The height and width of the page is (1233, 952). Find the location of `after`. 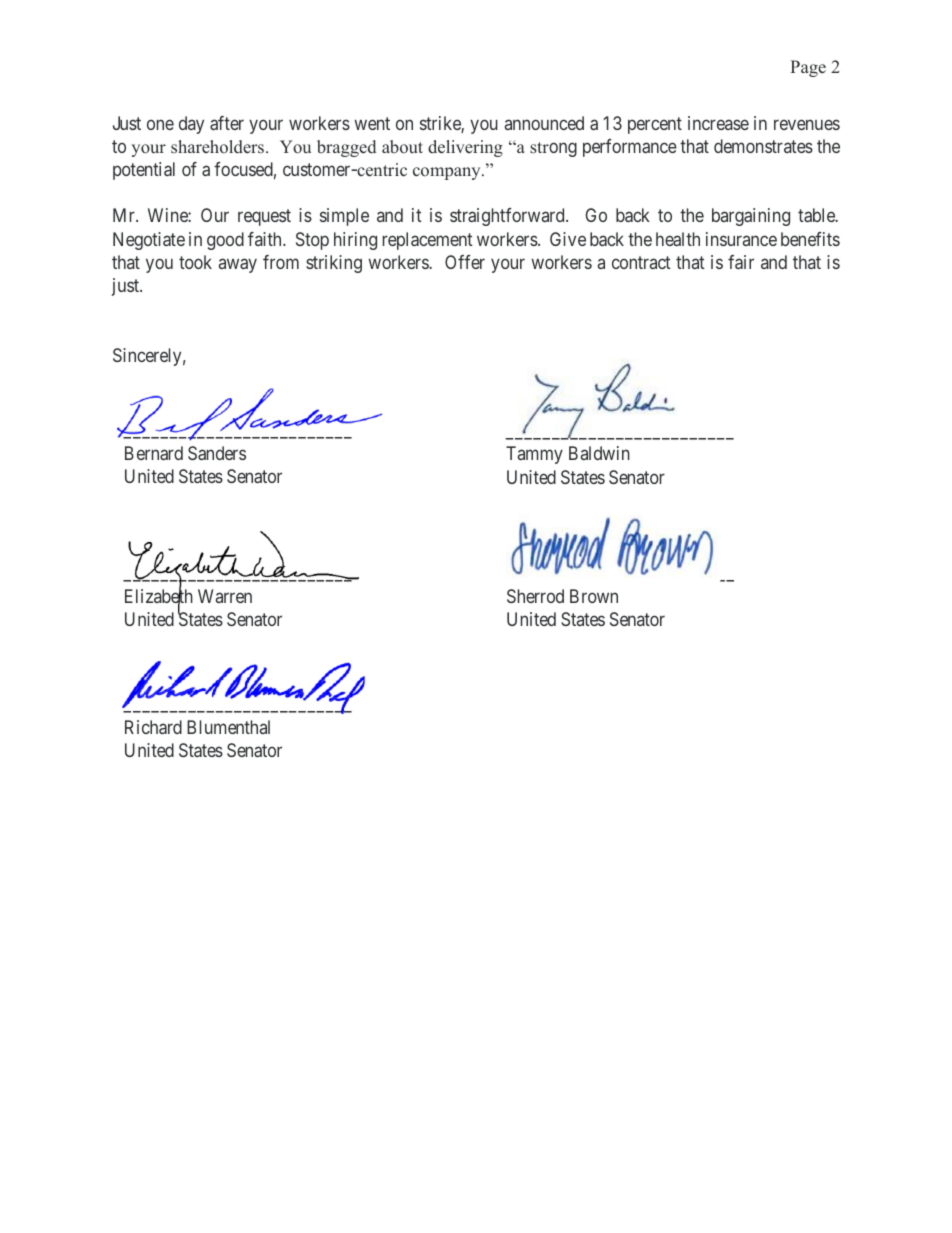

after is located at coordinates (227, 123).
